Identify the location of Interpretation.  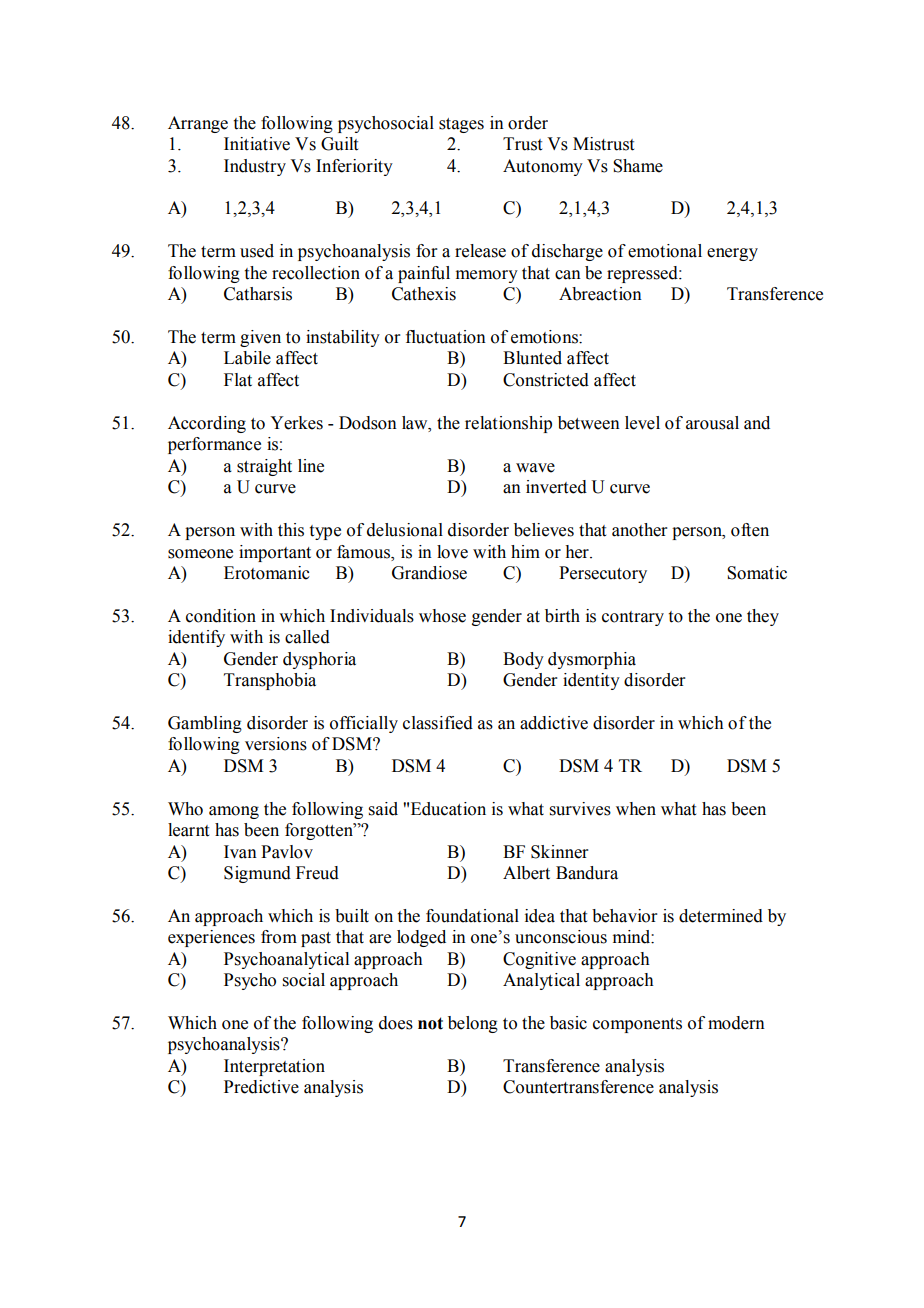
(274, 1067).
